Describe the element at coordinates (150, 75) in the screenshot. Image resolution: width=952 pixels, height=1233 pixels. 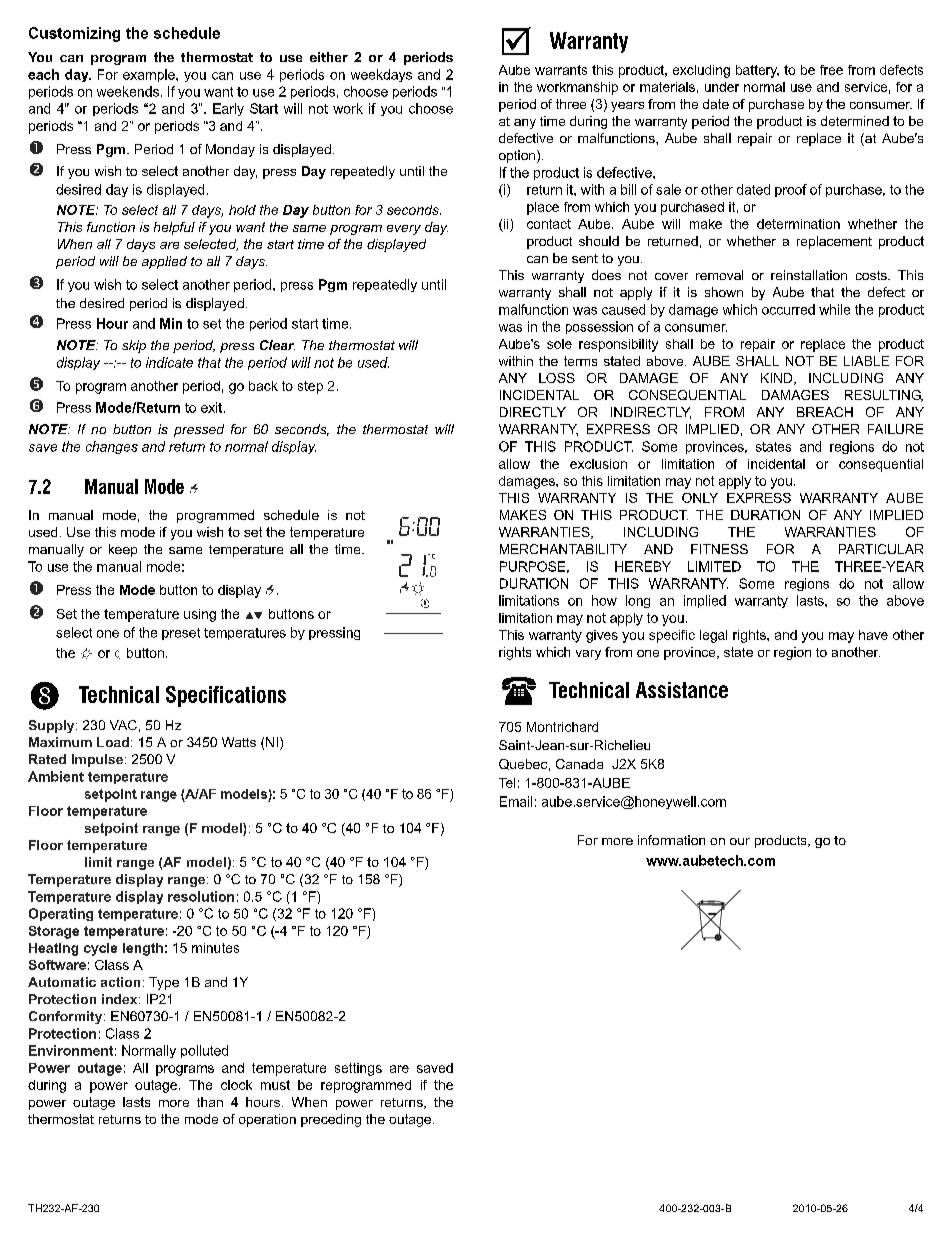
I see `example` at that location.
